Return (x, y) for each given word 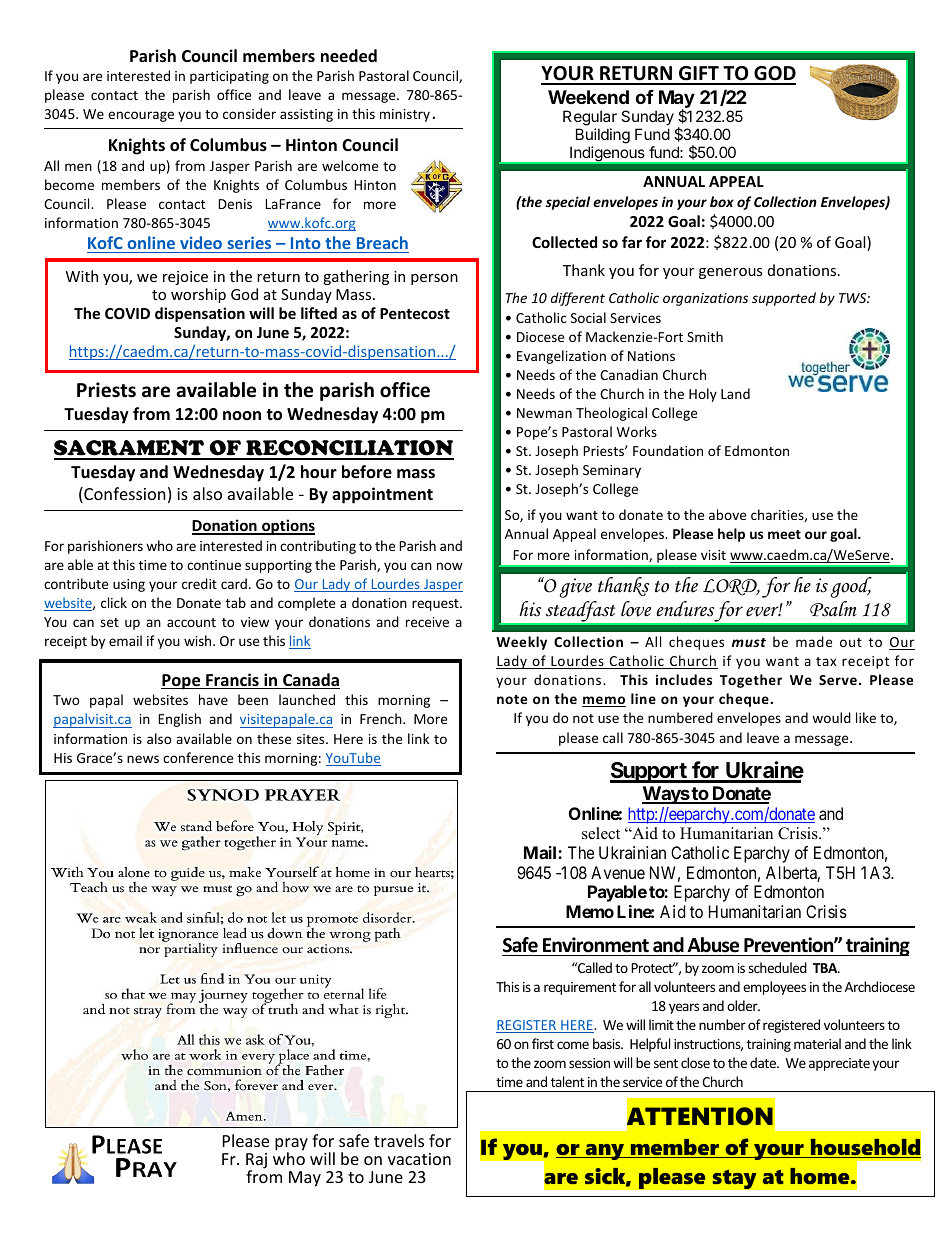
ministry (405, 115)
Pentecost (415, 313)
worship (198, 295)
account (191, 622)
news (143, 759)
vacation (419, 1159)
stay (734, 1179)
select (601, 833)
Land (735, 393)
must (749, 642)
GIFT (699, 75)
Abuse (713, 945)
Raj (256, 1162)
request (436, 605)
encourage (141, 116)
